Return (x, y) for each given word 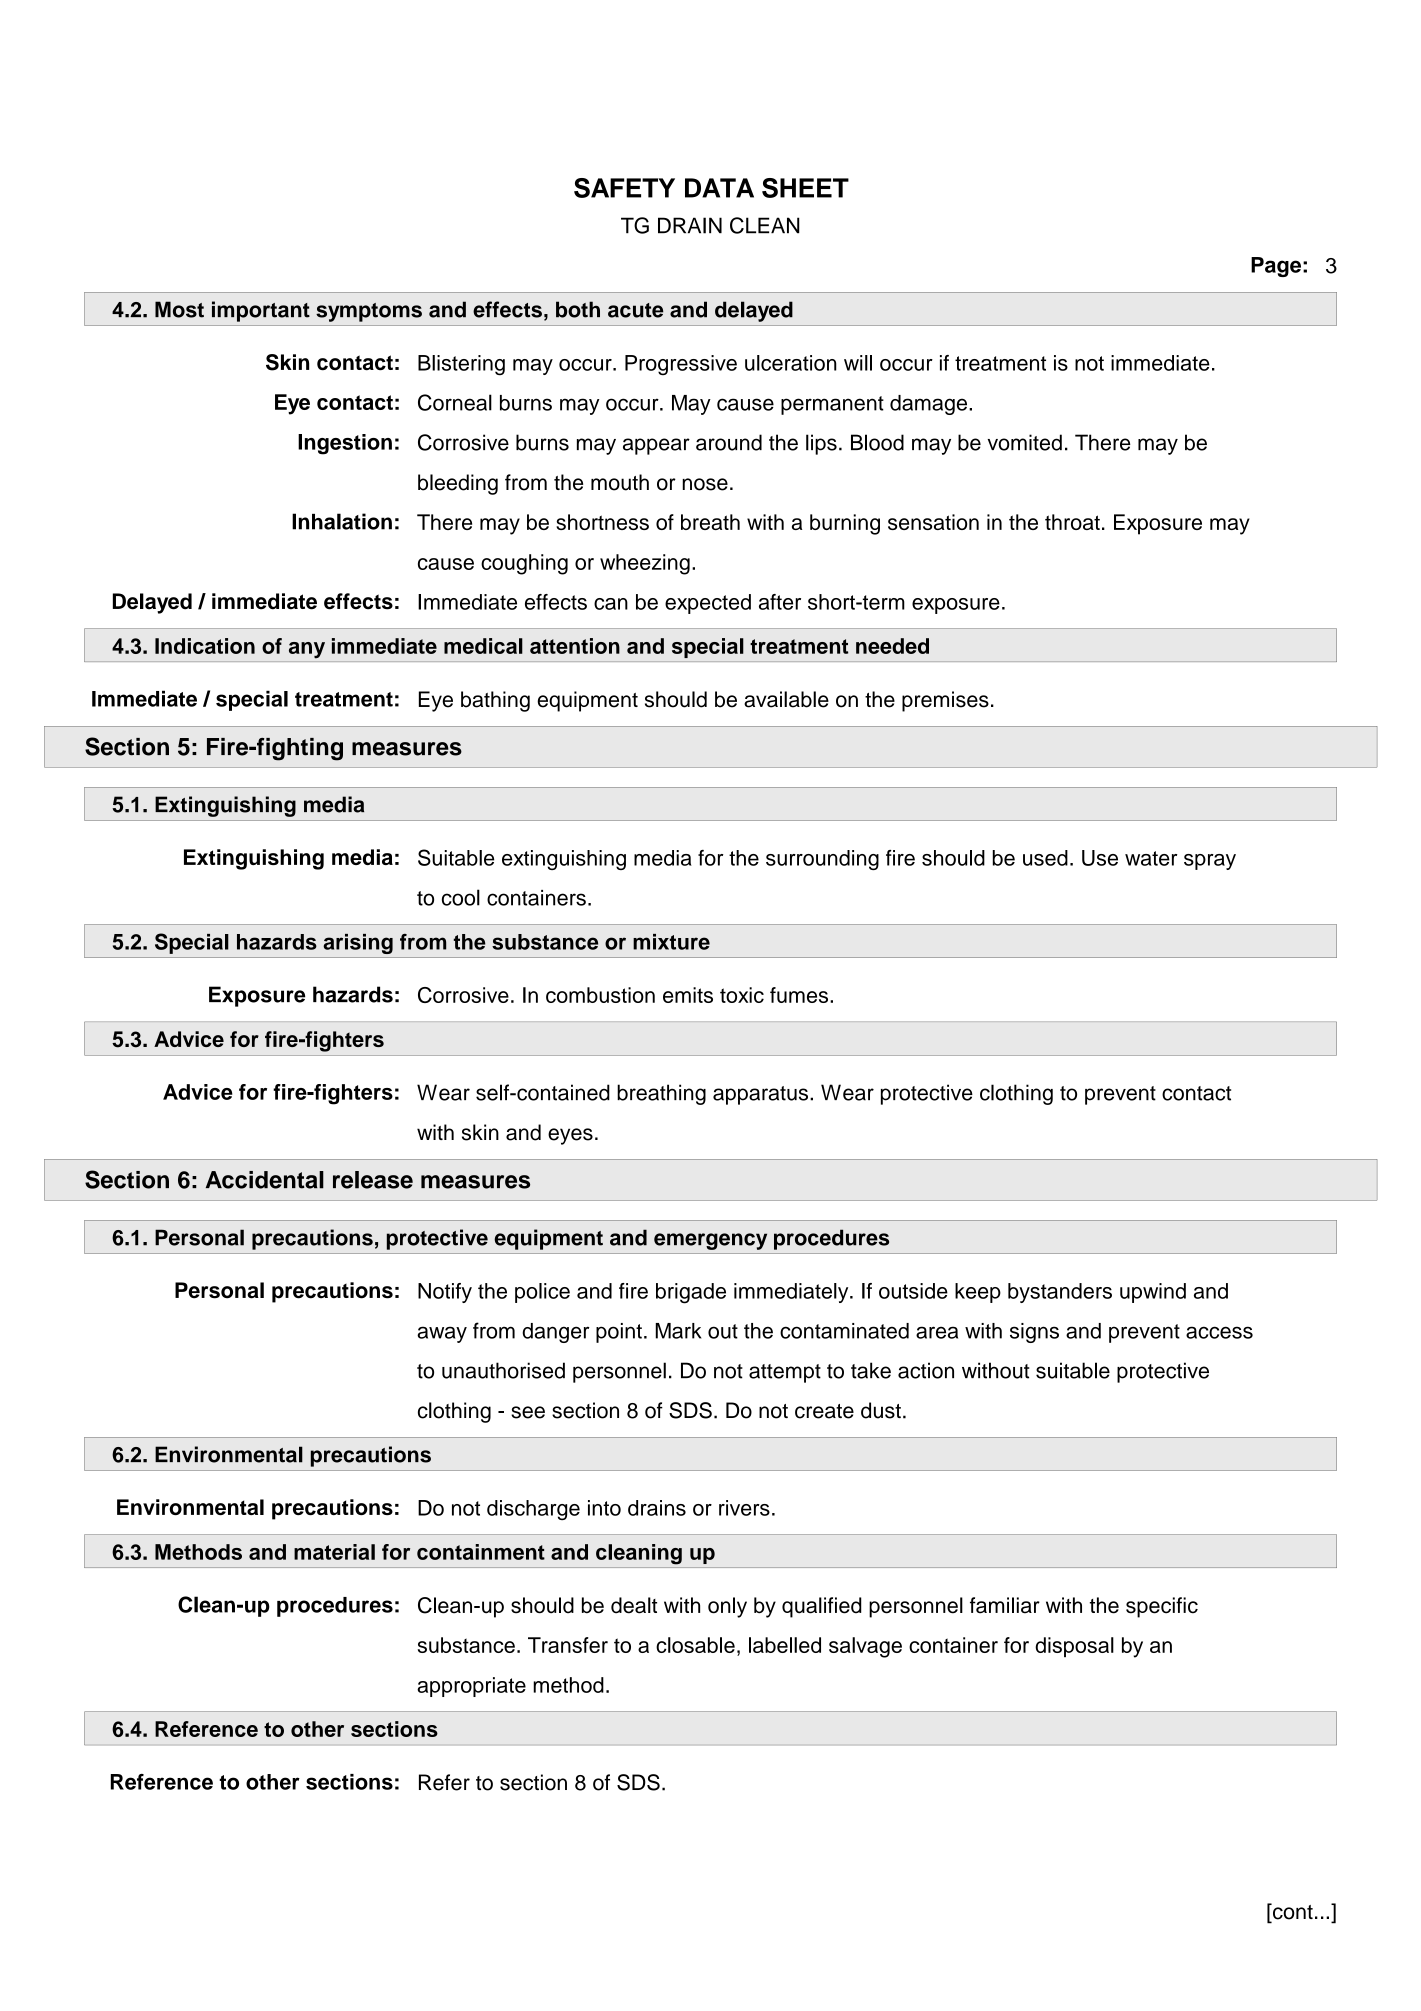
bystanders (1060, 1293)
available (786, 699)
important (261, 311)
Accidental (265, 1180)
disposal (1074, 1647)
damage (930, 405)
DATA (719, 188)
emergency (710, 1241)
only (727, 1607)
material (334, 1552)
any (307, 650)
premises (945, 701)
